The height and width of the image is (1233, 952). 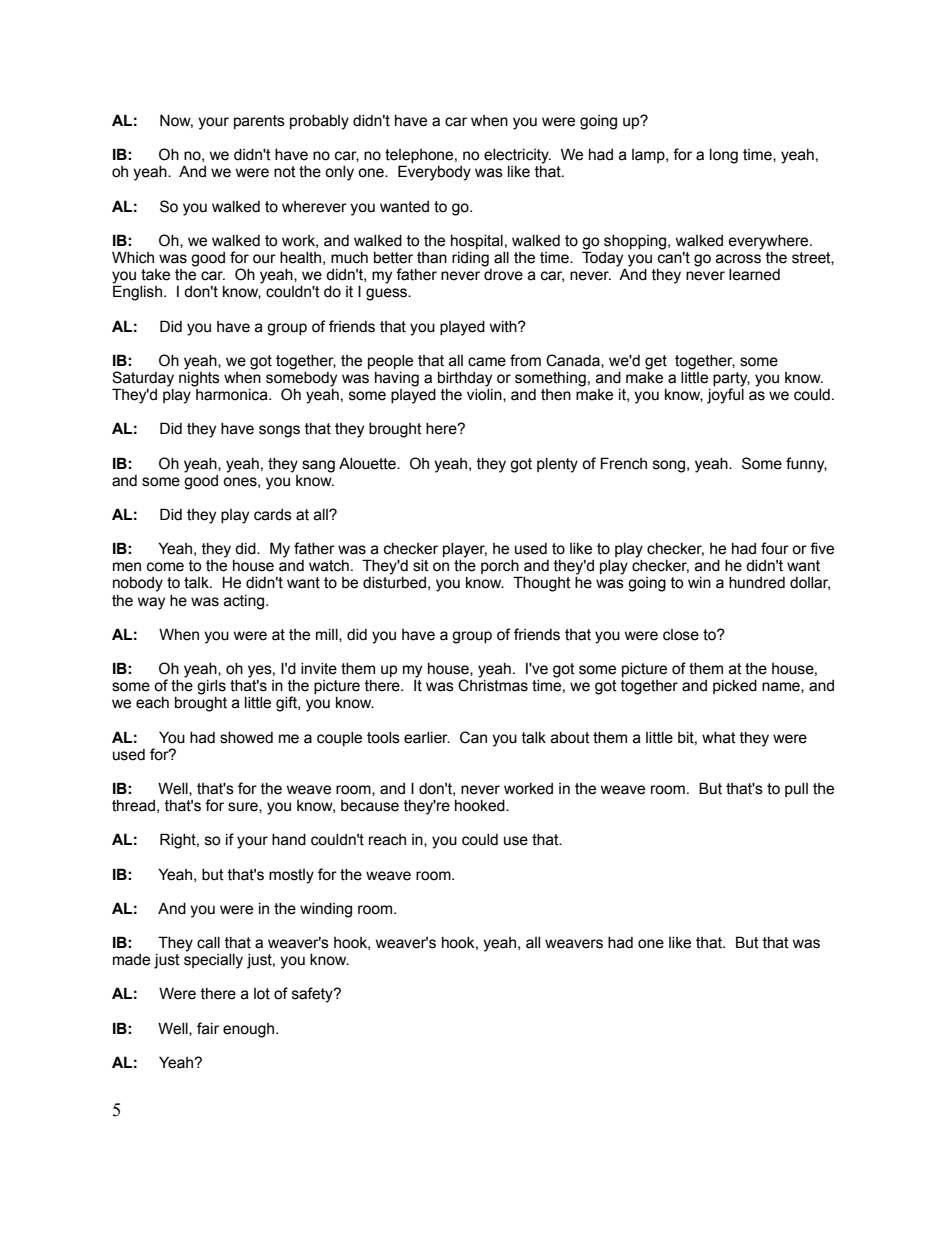 What do you see at coordinates (557, 465) in the image?
I see `plenty` at bounding box center [557, 465].
